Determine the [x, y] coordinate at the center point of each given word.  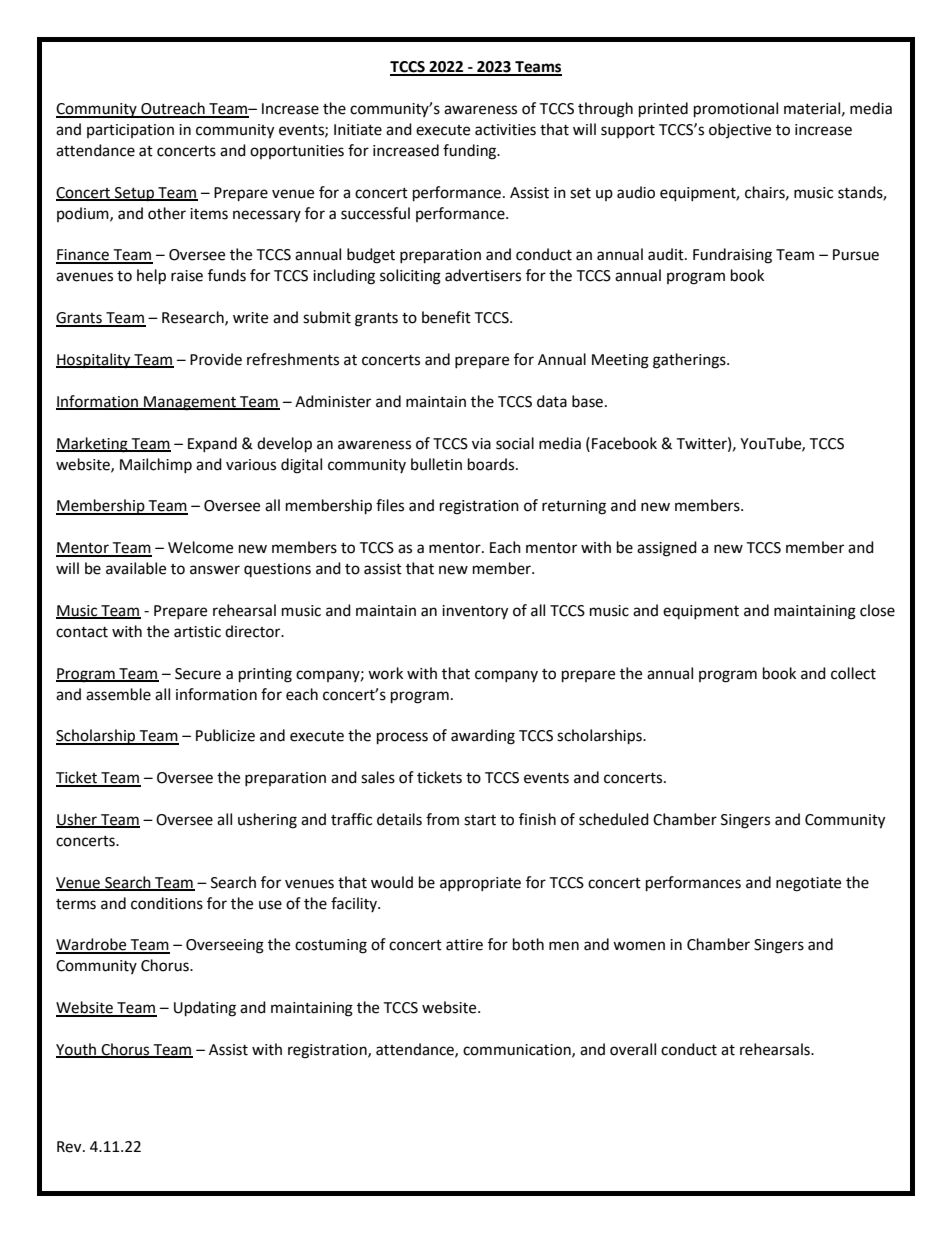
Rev [70, 1147]
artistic [197, 632]
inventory [475, 612]
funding [471, 152]
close [877, 610]
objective [740, 130]
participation [130, 131]
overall [633, 1049]
